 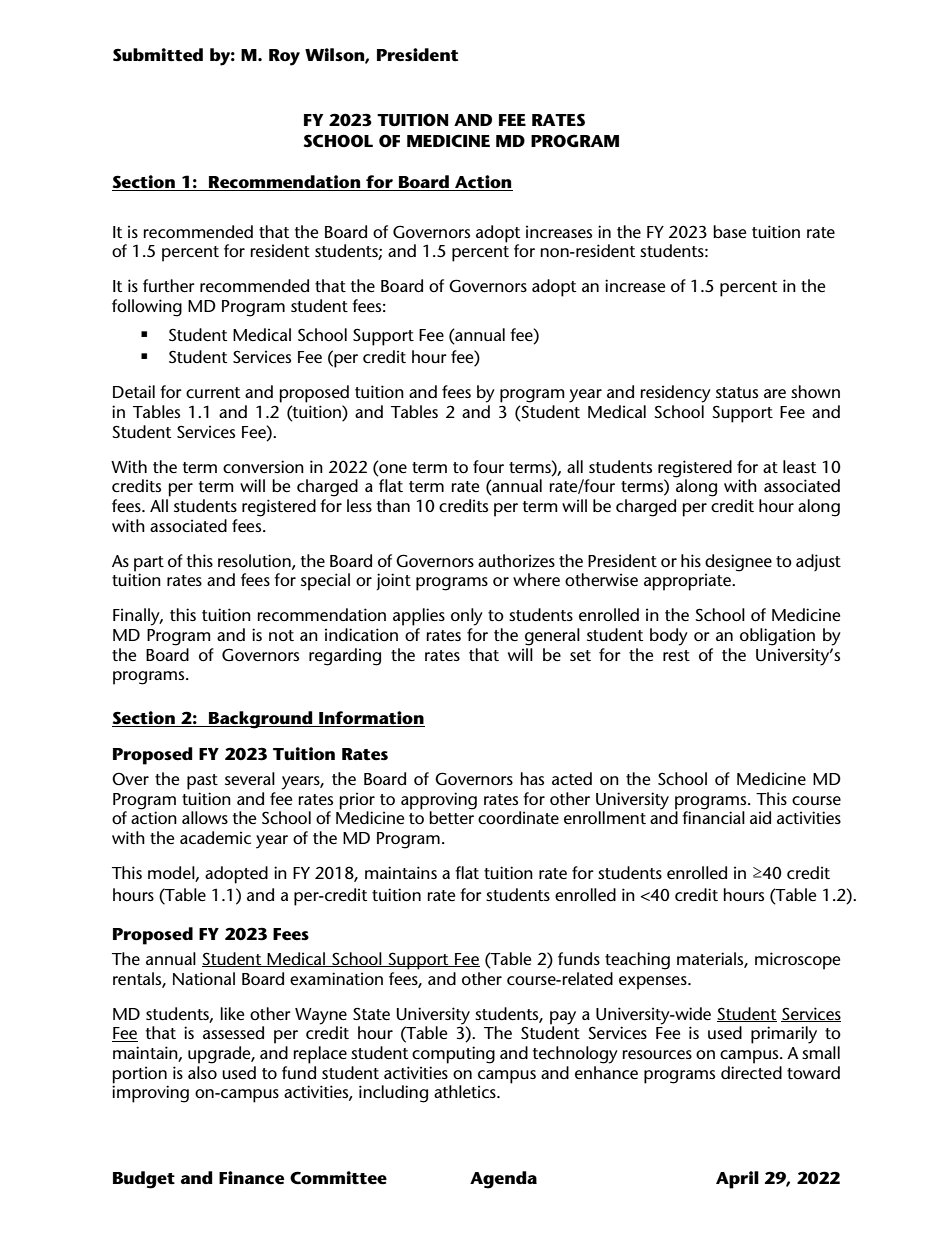 I want to click on only, so click(x=467, y=617).
